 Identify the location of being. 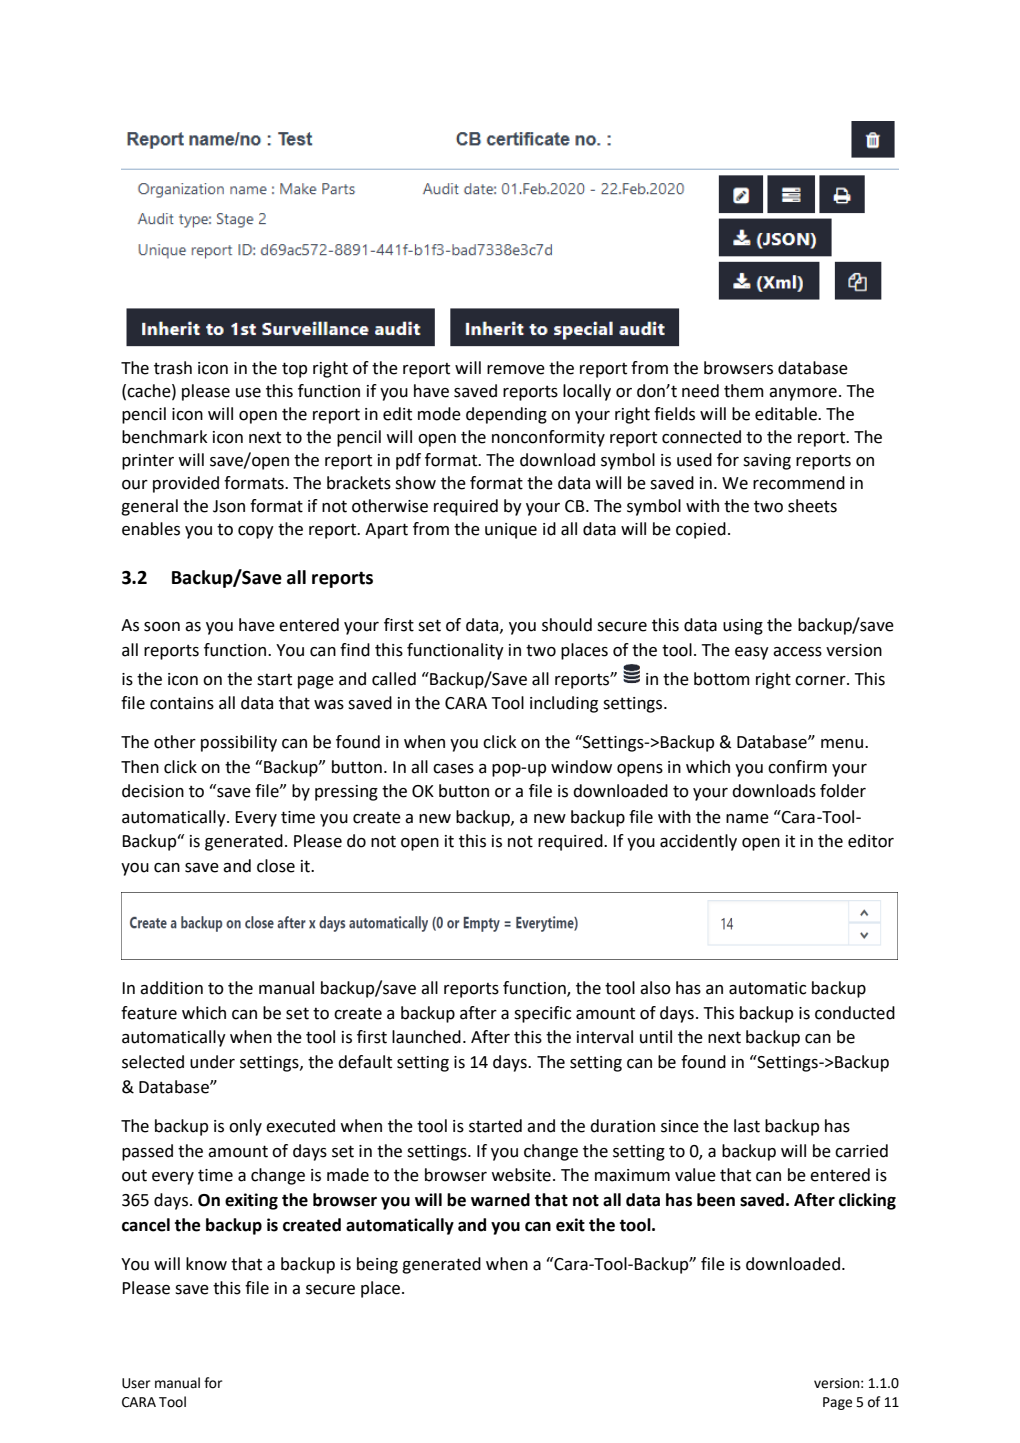
(377, 1265).
